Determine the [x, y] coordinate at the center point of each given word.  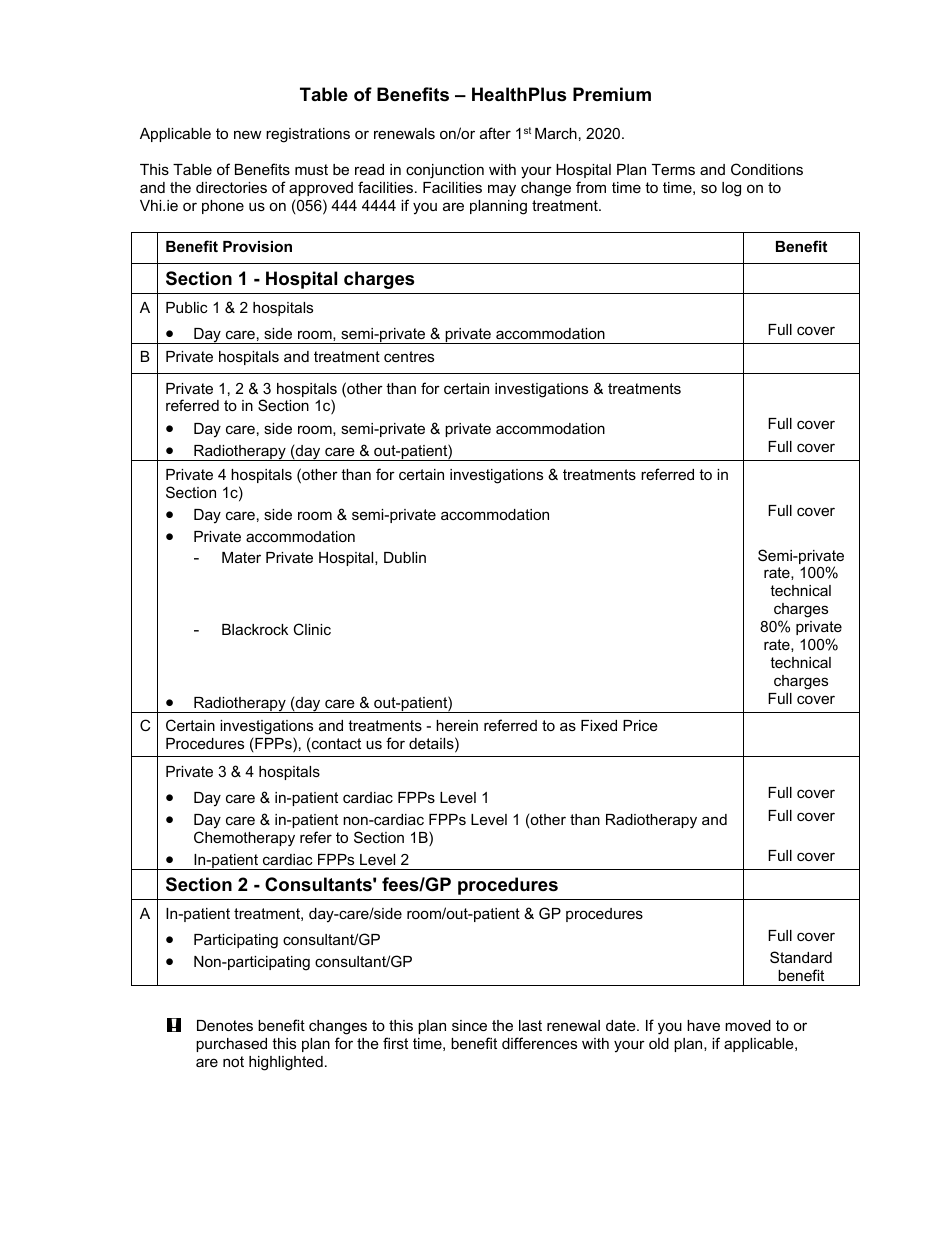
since [469, 1025]
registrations [308, 135]
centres [409, 356]
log [731, 189]
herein [457, 725]
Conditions [767, 169]
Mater [241, 557]
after [495, 133]
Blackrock [255, 629]
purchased [231, 1045]
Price [640, 725]
